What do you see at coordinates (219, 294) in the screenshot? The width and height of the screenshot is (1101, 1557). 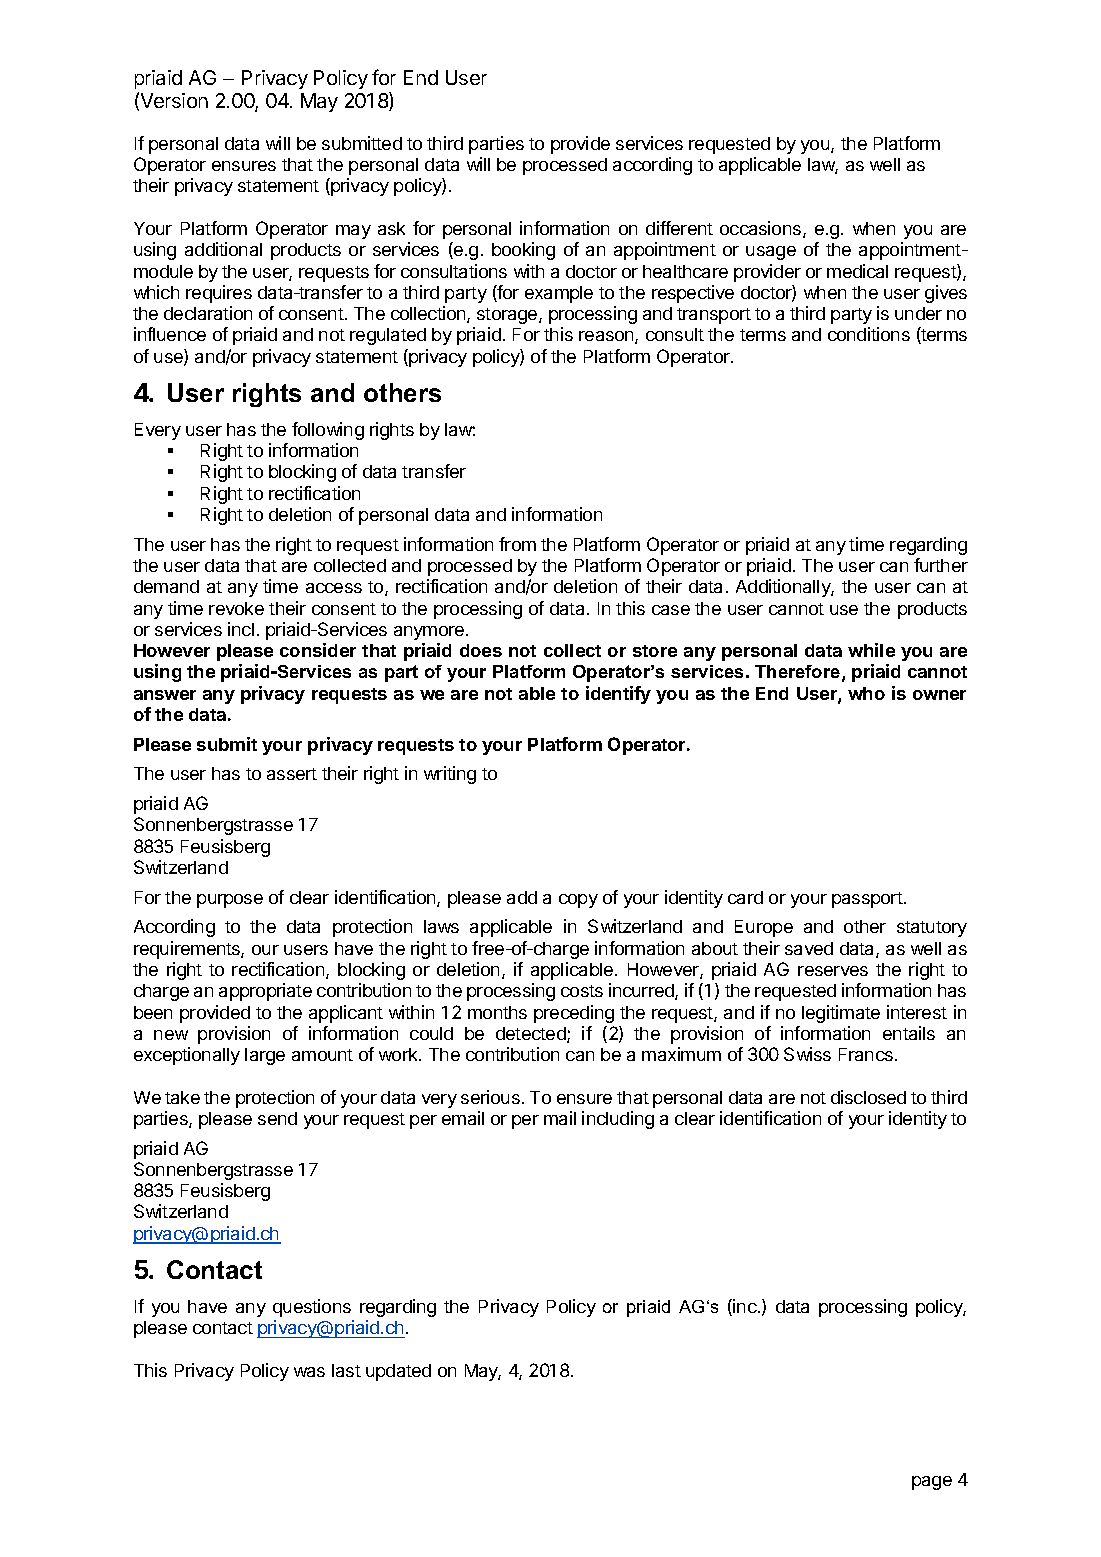 I see `requires` at bounding box center [219, 294].
